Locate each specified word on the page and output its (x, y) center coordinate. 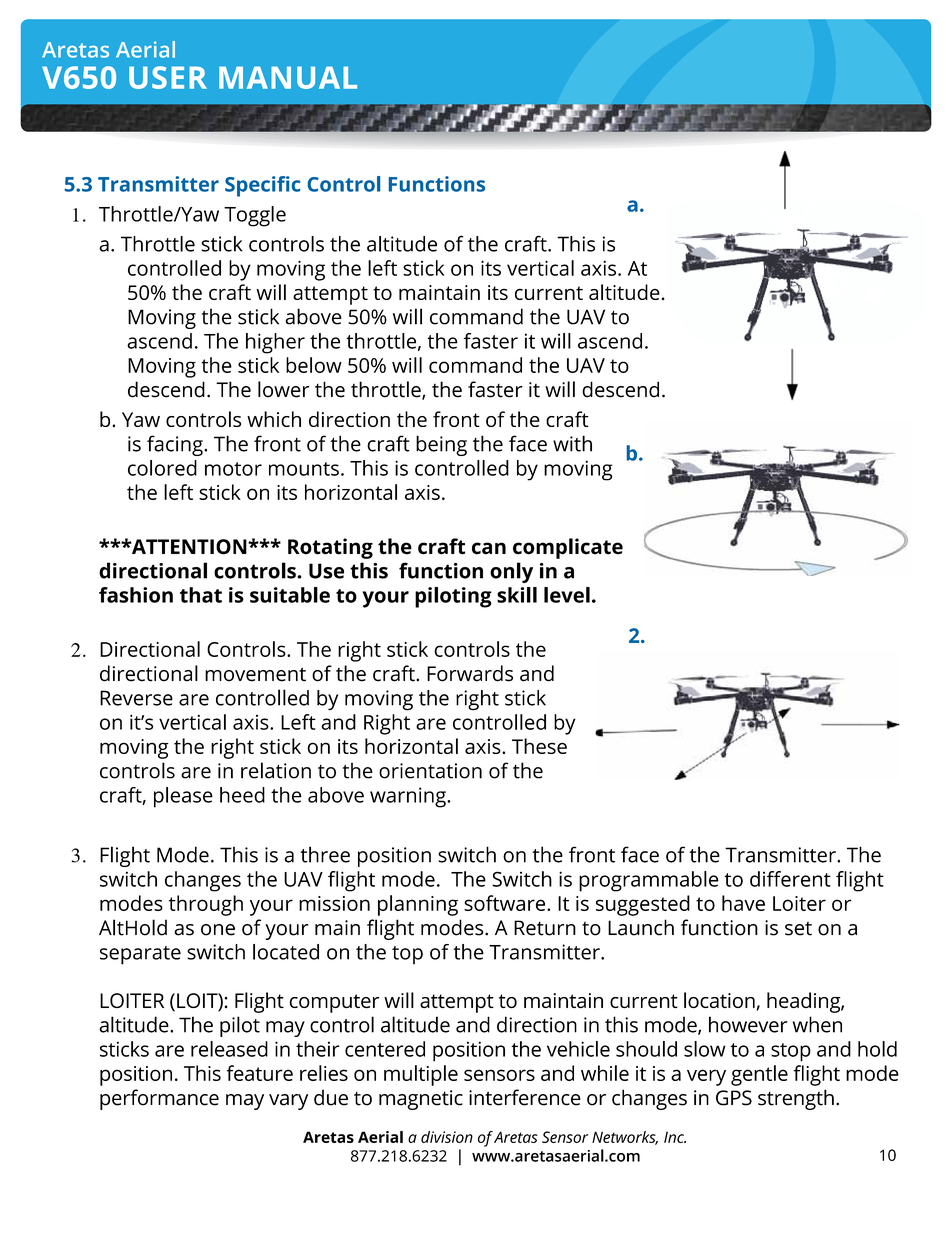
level (567, 595)
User (168, 77)
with (572, 443)
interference (525, 1097)
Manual (288, 77)
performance (159, 1099)
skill (517, 595)
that (201, 595)
